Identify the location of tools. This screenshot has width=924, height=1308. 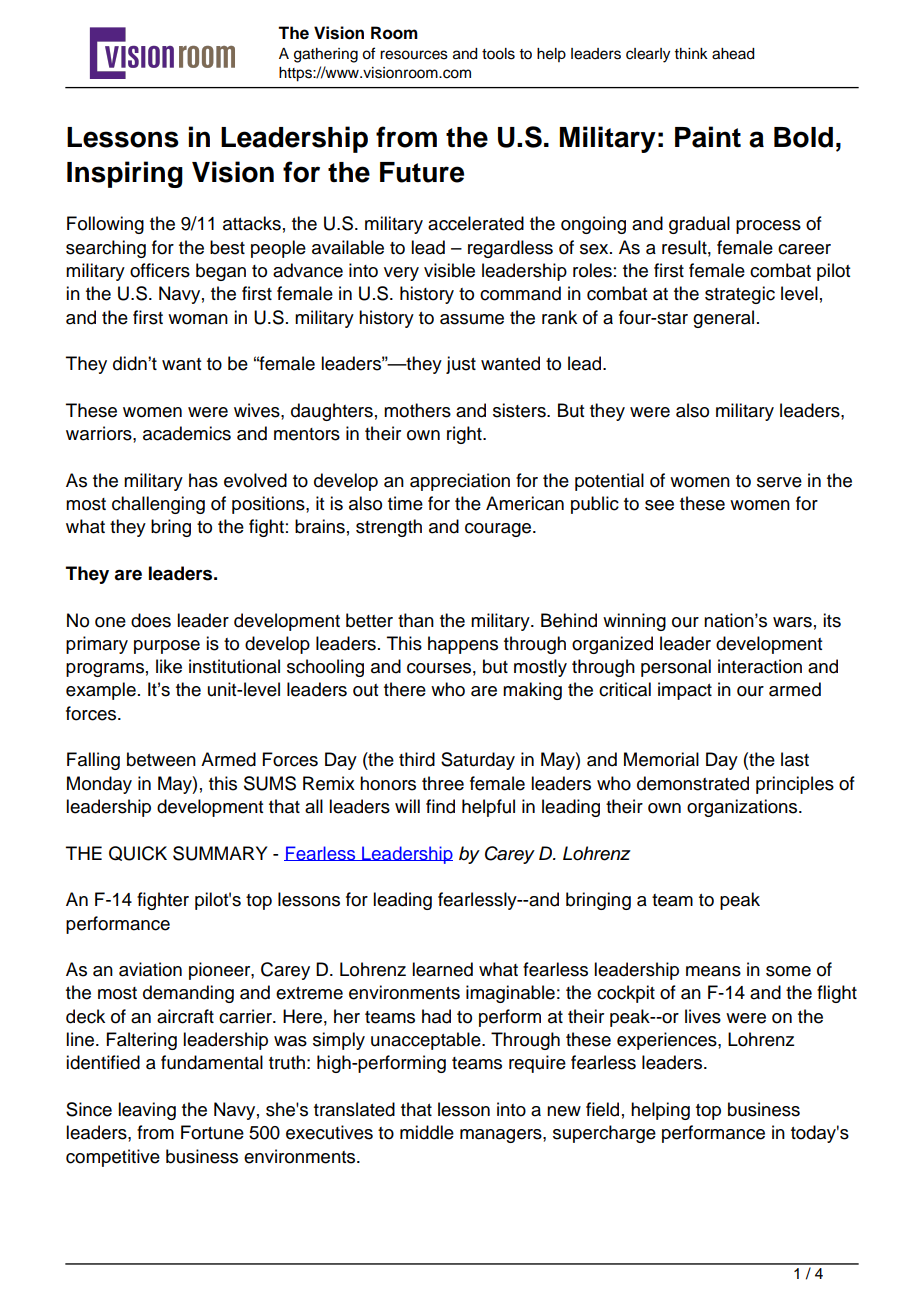
(498, 54).
